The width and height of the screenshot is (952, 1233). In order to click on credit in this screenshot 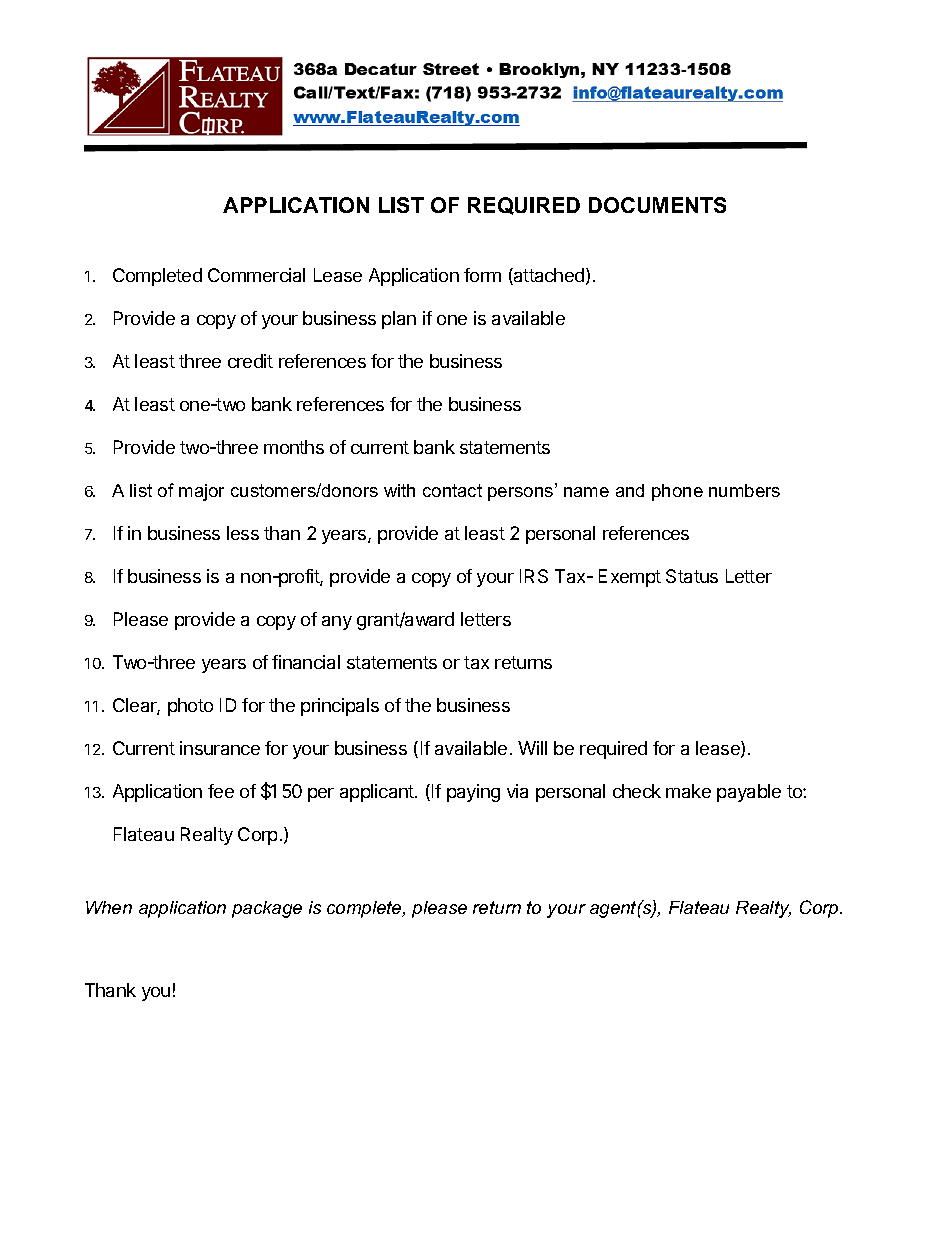, I will do `click(250, 361)`.
